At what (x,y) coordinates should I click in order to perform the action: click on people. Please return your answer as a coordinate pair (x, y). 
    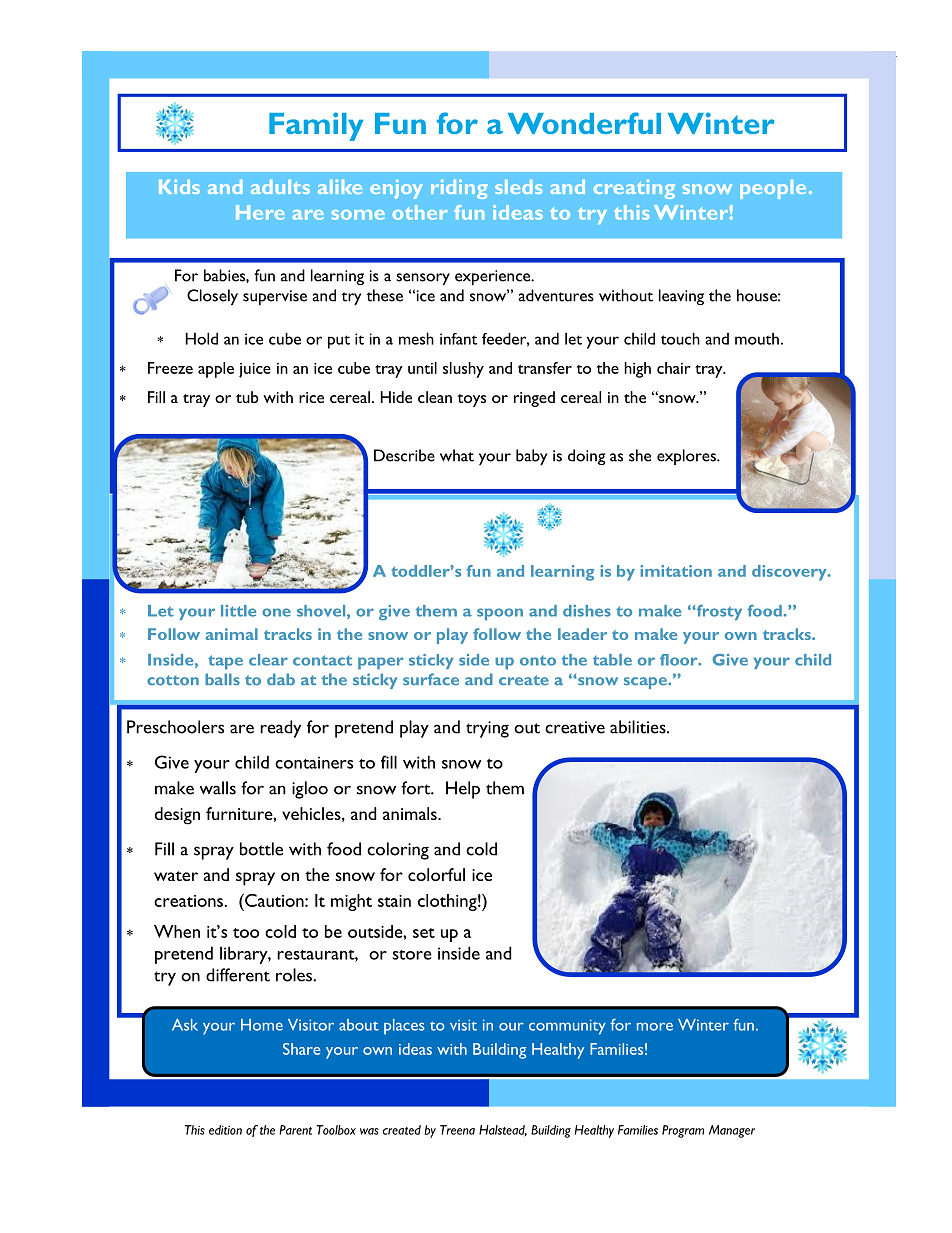
    Looking at the image, I should click on (773, 189).
